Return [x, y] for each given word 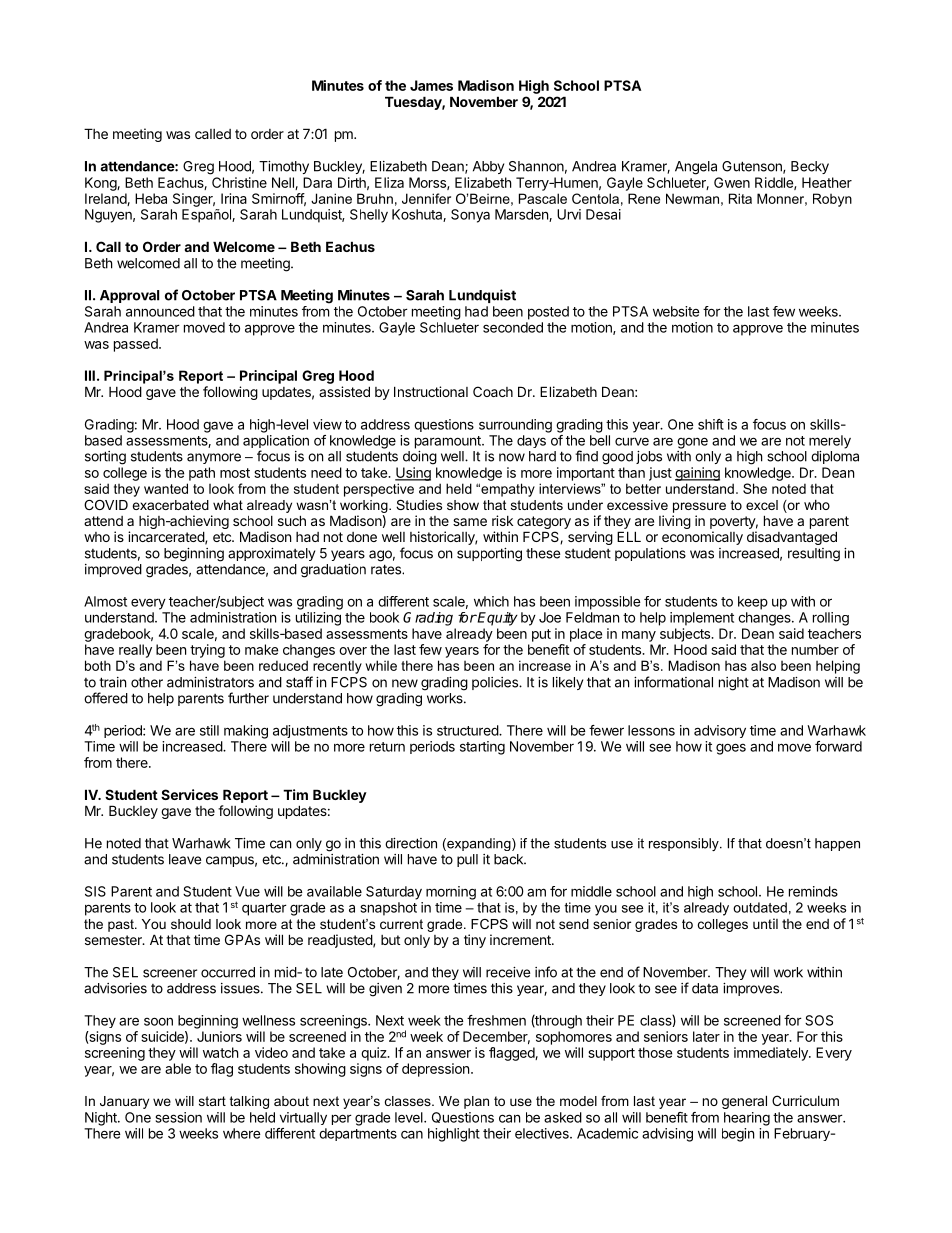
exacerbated [170, 505]
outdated [760, 907]
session [179, 1117]
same [470, 522]
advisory [720, 731]
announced [160, 311]
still [209, 730]
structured [468, 730]
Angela [696, 168]
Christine [239, 182]
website [676, 311]
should [191, 924]
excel [762, 505]
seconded [513, 327]
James [431, 85]
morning [451, 893]
